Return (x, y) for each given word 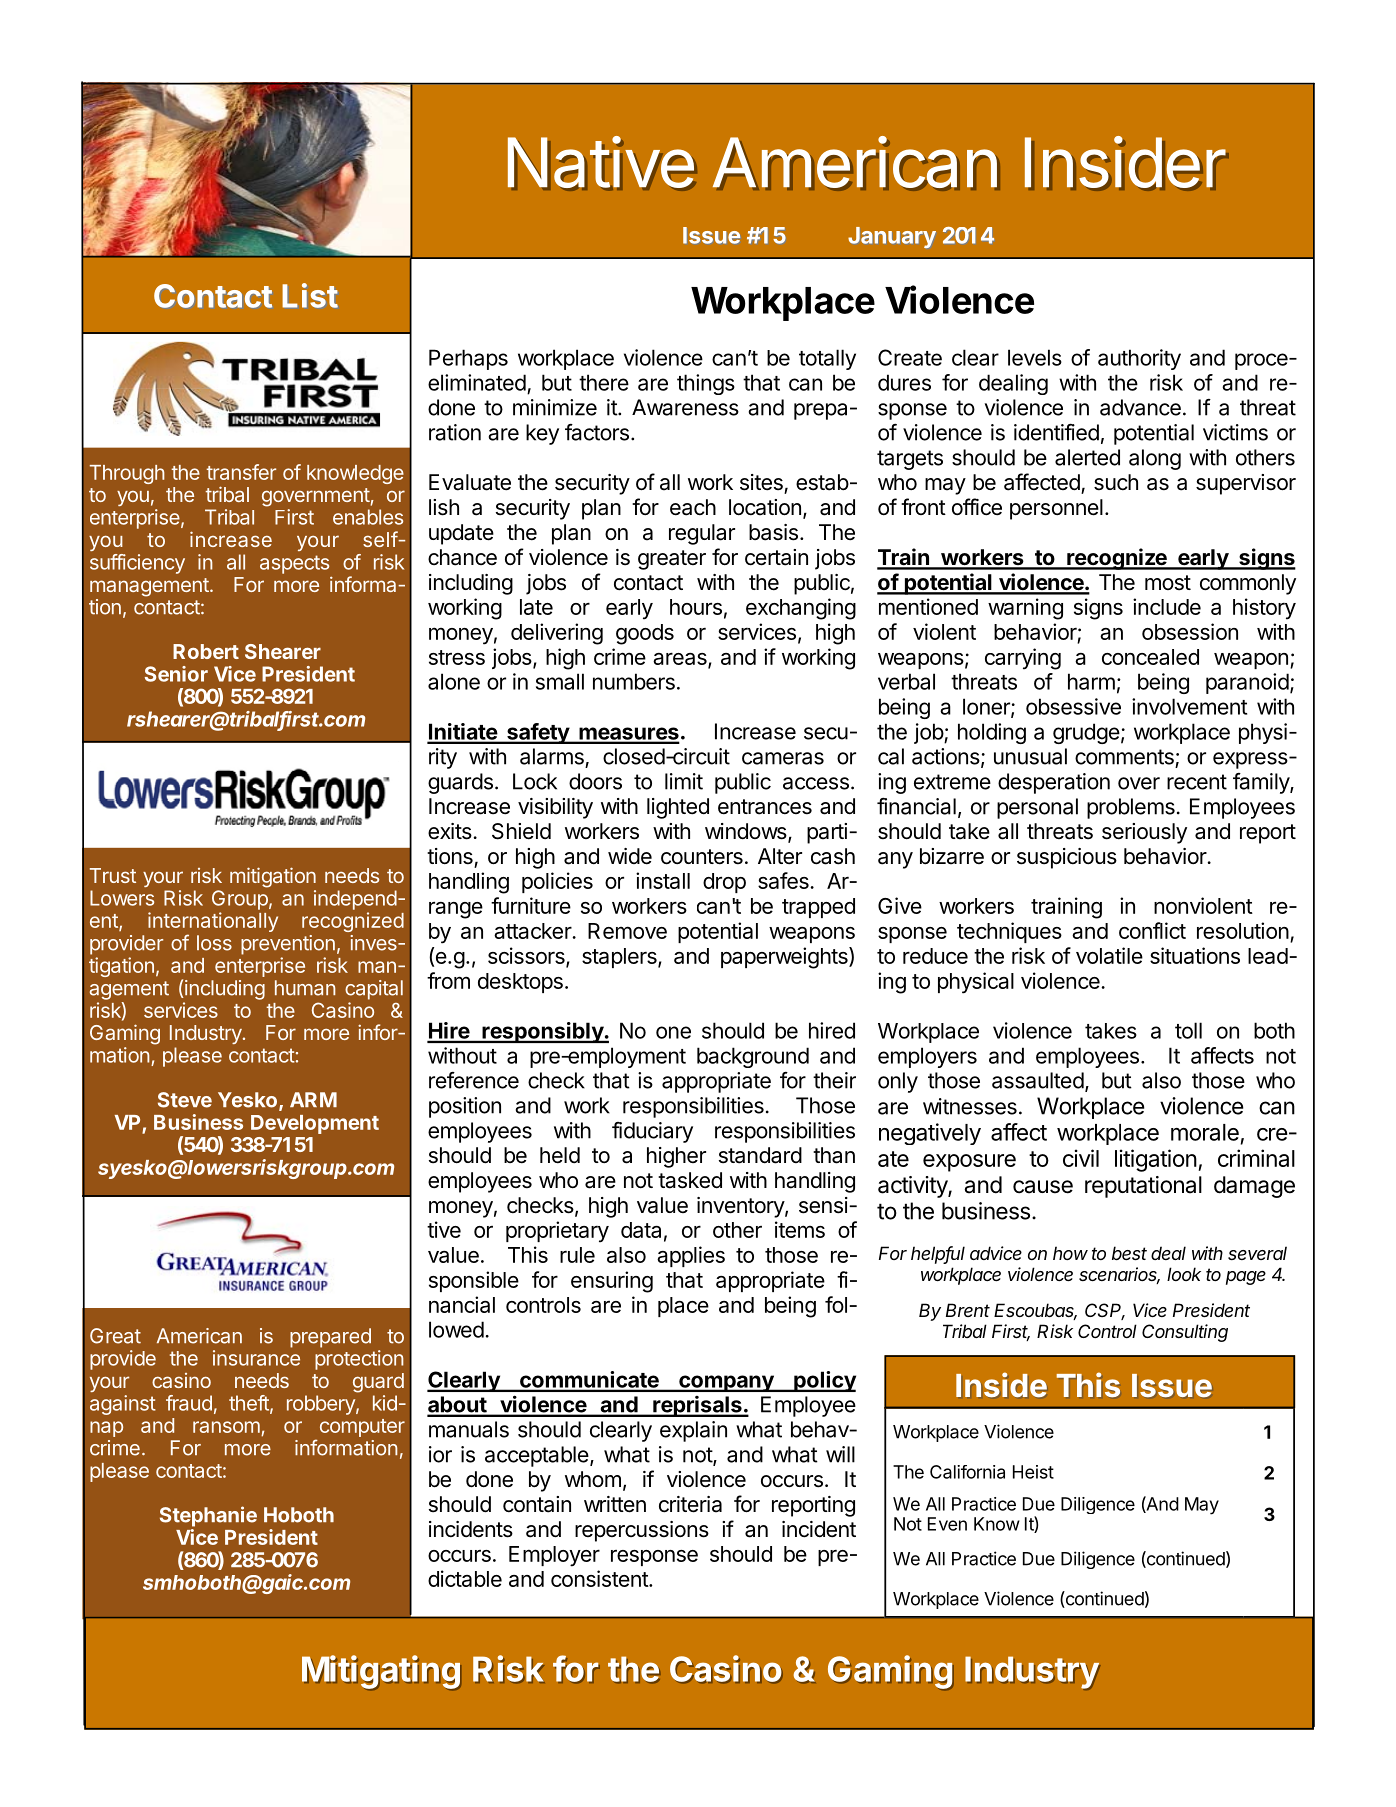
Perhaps (468, 359)
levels (1035, 357)
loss (214, 943)
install (663, 880)
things (706, 384)
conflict (1152, 930)
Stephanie (208, 1516)
